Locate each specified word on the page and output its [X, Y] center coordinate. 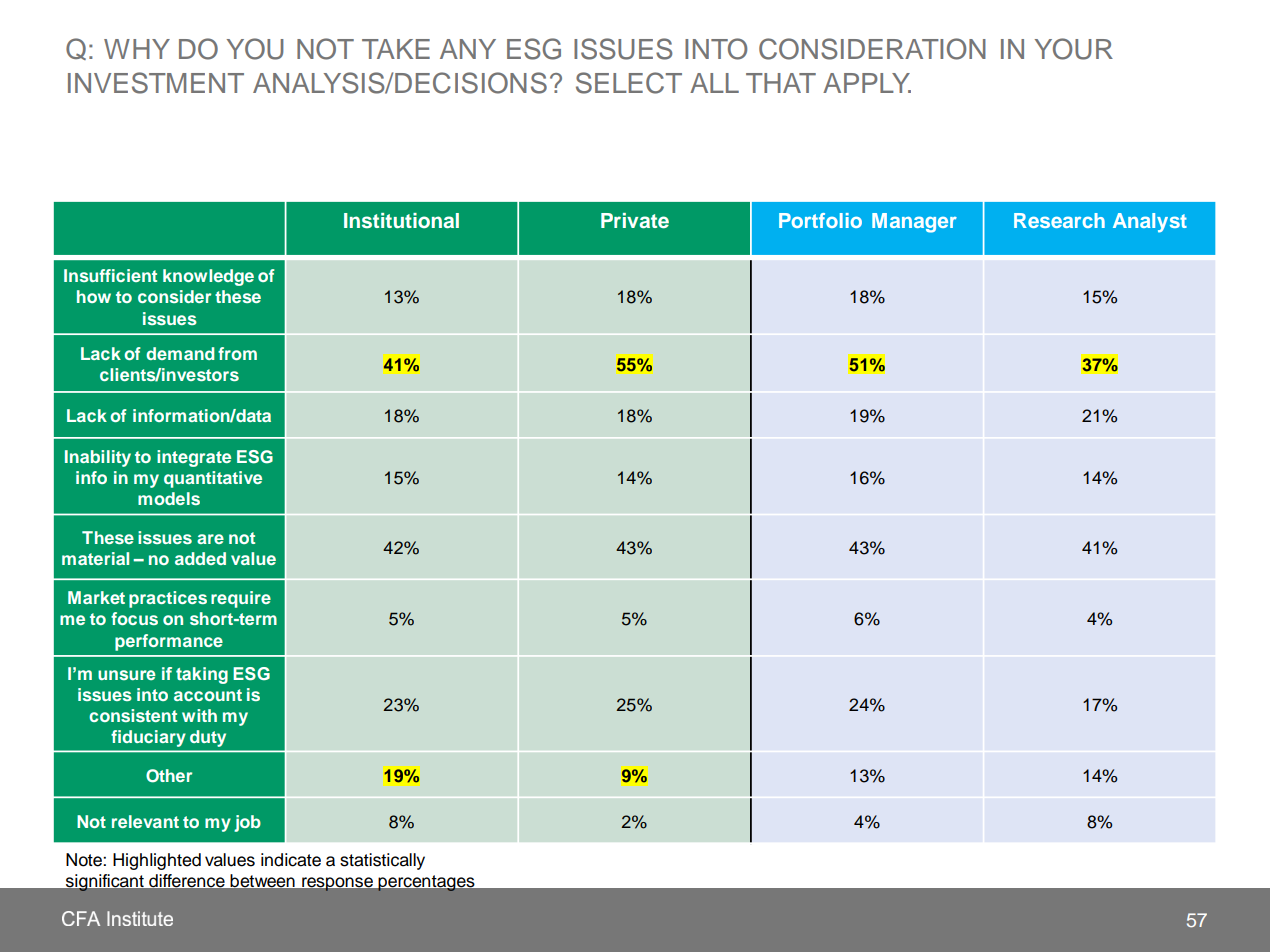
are [210, 539]
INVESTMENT [156, 83]
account [208, 695]
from [237, 353]
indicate [291, 860]
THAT [781, 83]
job [247, 823]
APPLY [867, 83]
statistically [382, 861]
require [241, 599]
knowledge [208, 277]
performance [169, 642]
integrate [194, 458]
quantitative [213, 479]
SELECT [629, 83]
